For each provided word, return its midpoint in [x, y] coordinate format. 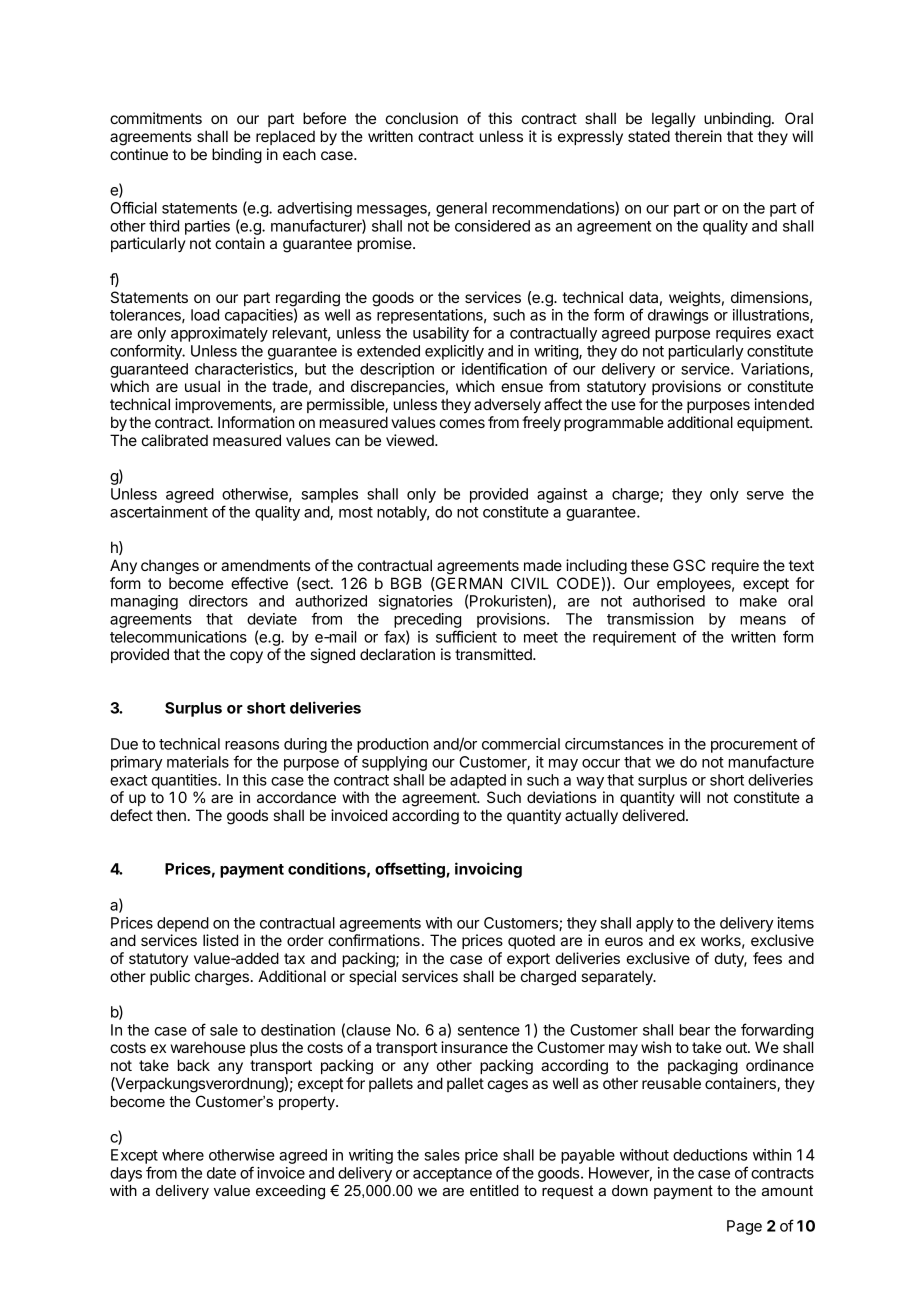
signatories [416, 602]
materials [198, 762]
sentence [489, 1030]
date [221, 1173]
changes [170, 567]
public [170, 977]
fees [767, 958]
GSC [689, 565]
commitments [156, 118]
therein [698, 136]
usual [202, 386]
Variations [776, 370]
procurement [754, 746]
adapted [478, 781]
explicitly [454, 352]
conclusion [422, 118]
